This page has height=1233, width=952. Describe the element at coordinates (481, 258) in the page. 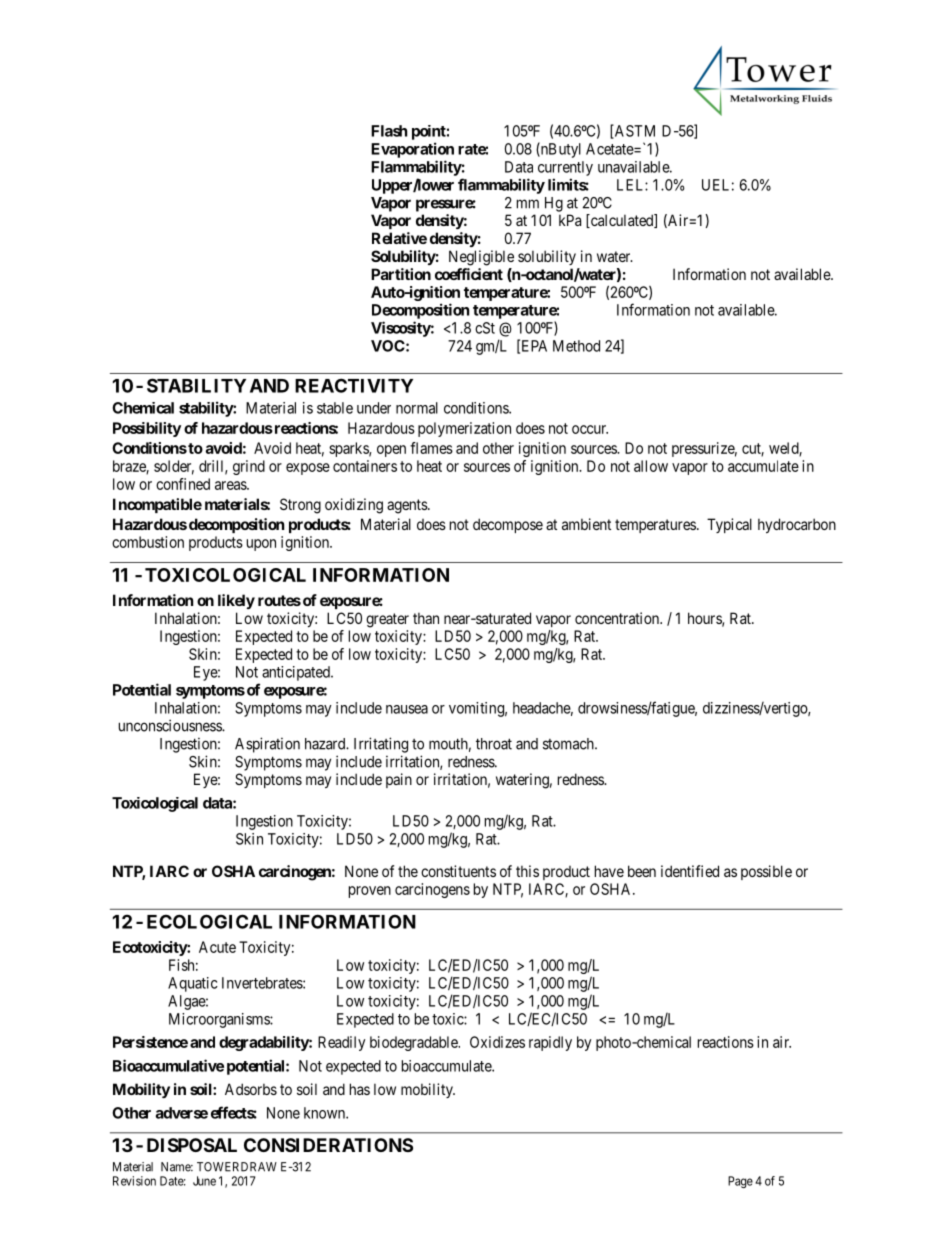

I see `Negligible` at that location.
